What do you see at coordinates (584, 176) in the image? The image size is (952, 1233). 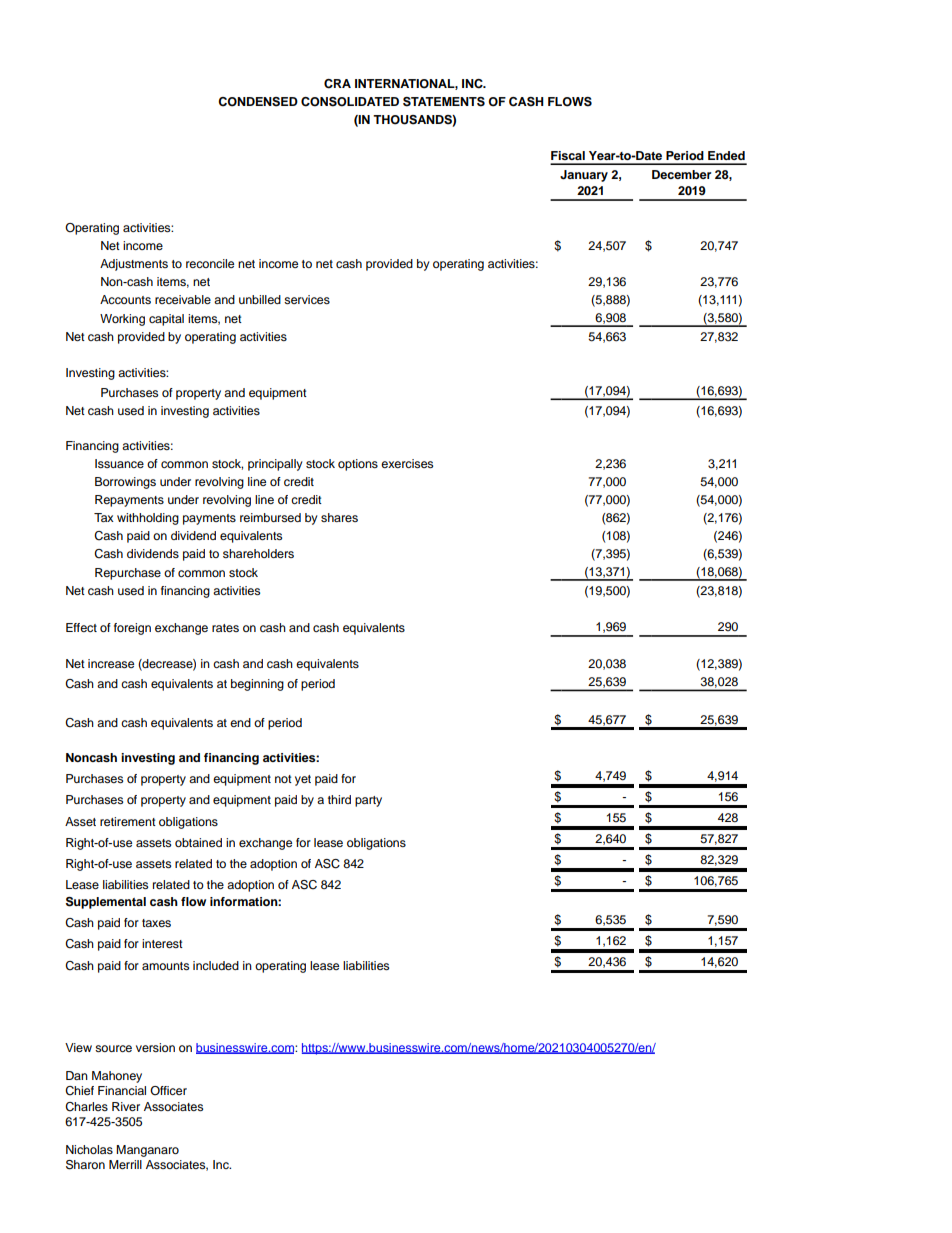 I see `January` at bounding box center [584, 176].
